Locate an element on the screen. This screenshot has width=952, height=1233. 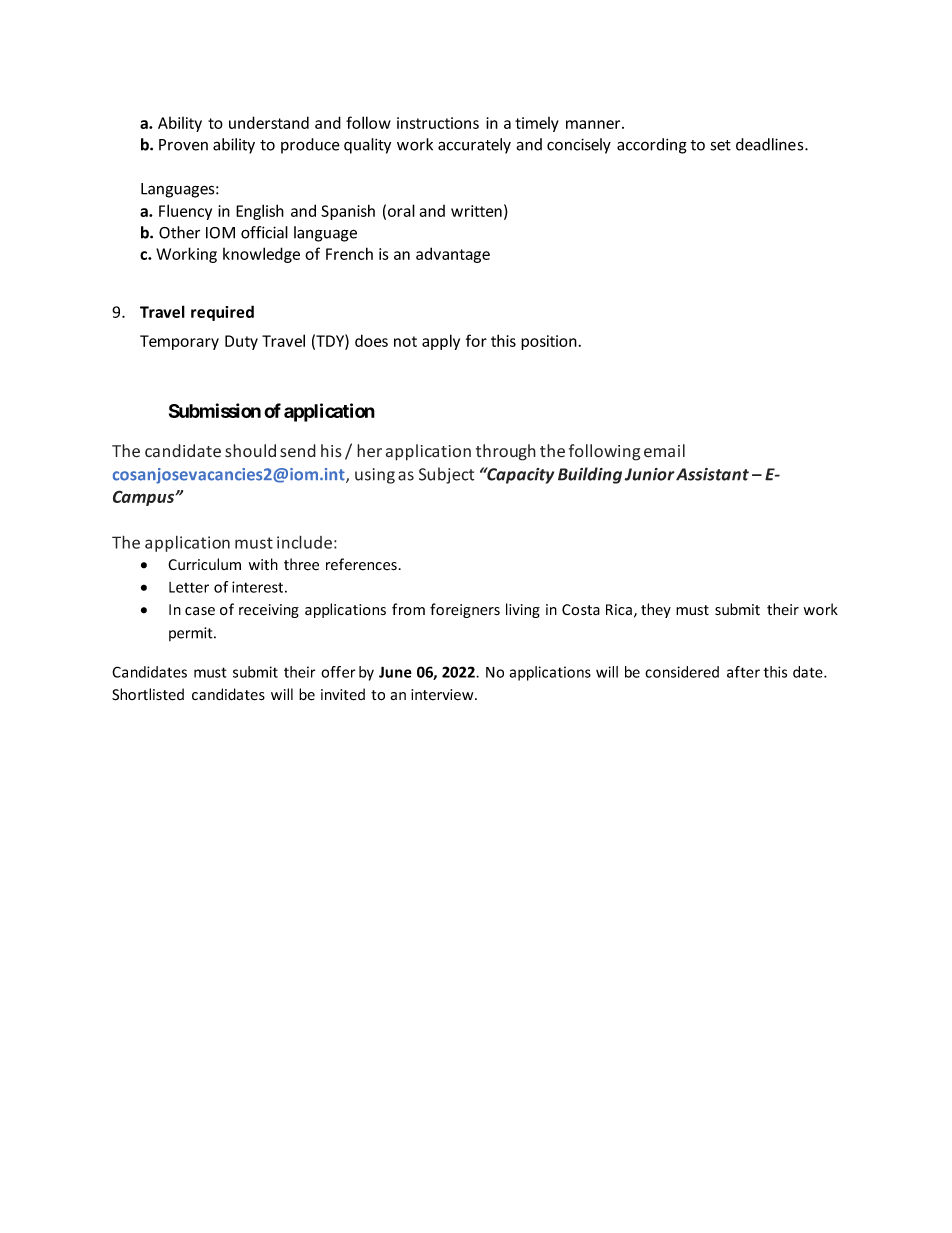
position is located at coordinates (549, 342).
